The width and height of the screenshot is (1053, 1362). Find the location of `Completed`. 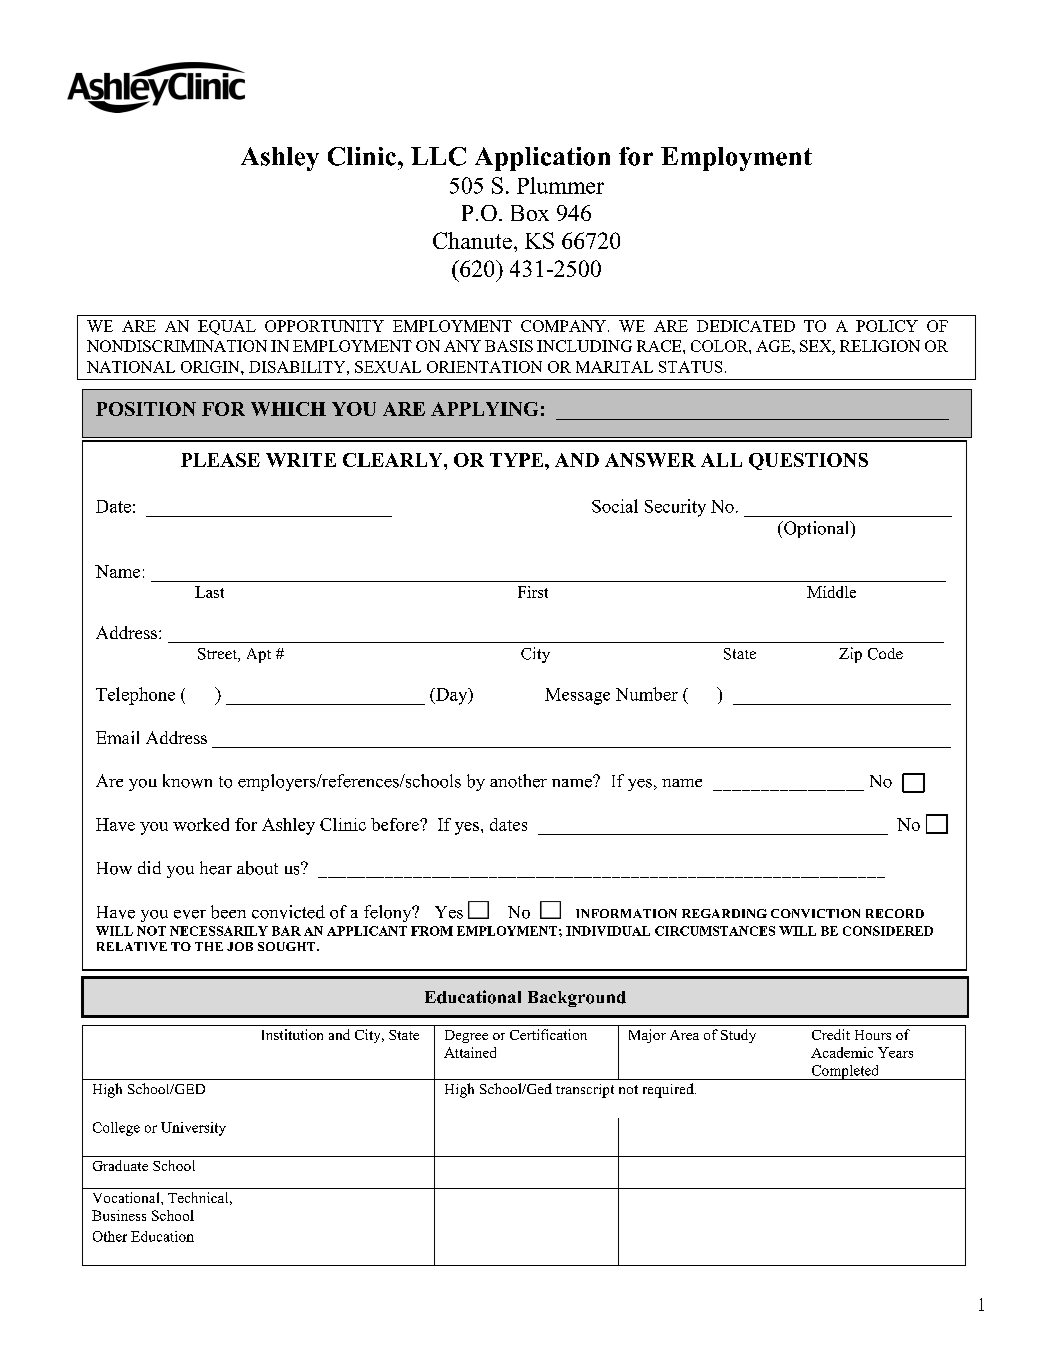

Completed is located at coordinates (845, 1072).
